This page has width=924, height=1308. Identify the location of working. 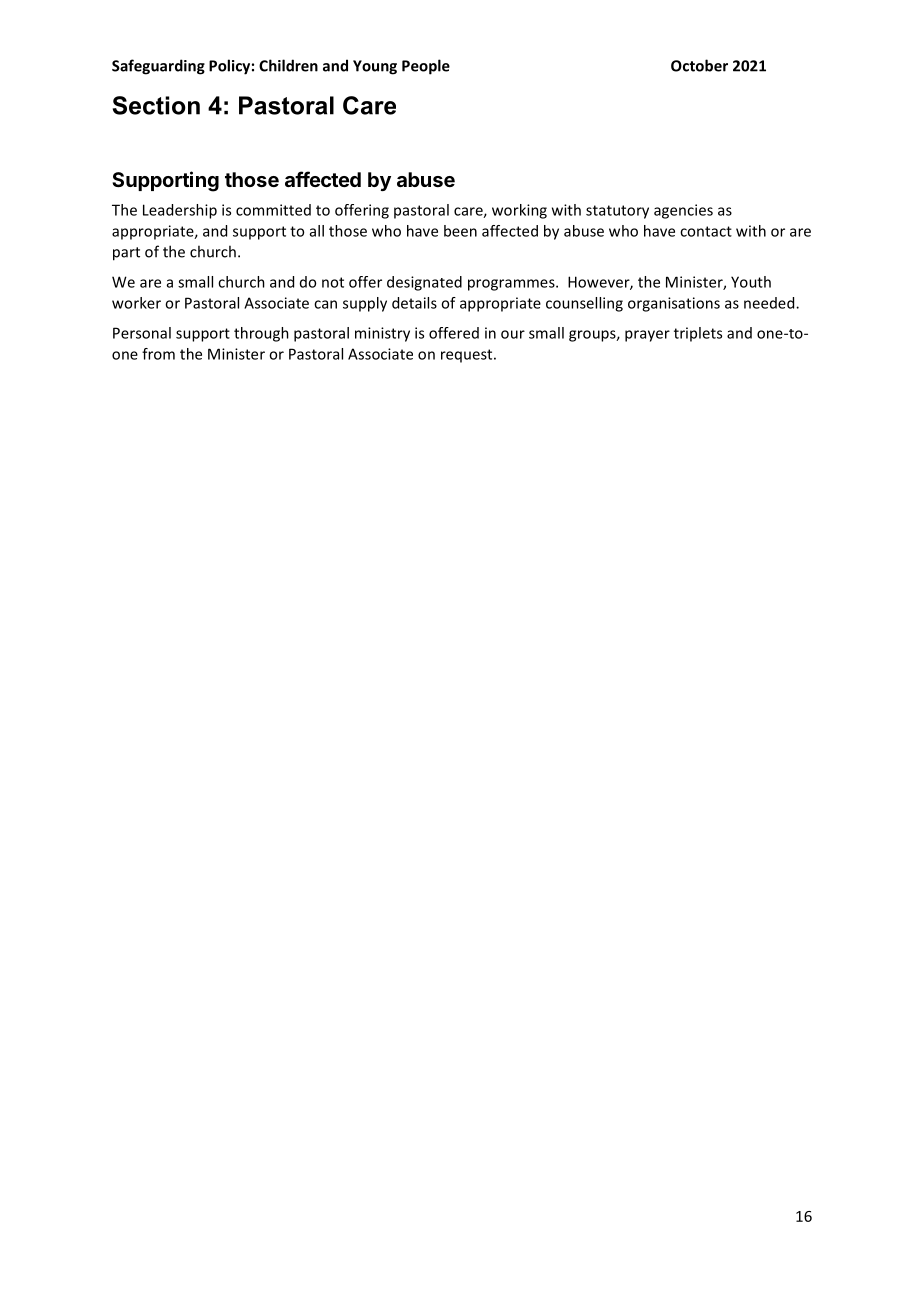
(519, 211).
